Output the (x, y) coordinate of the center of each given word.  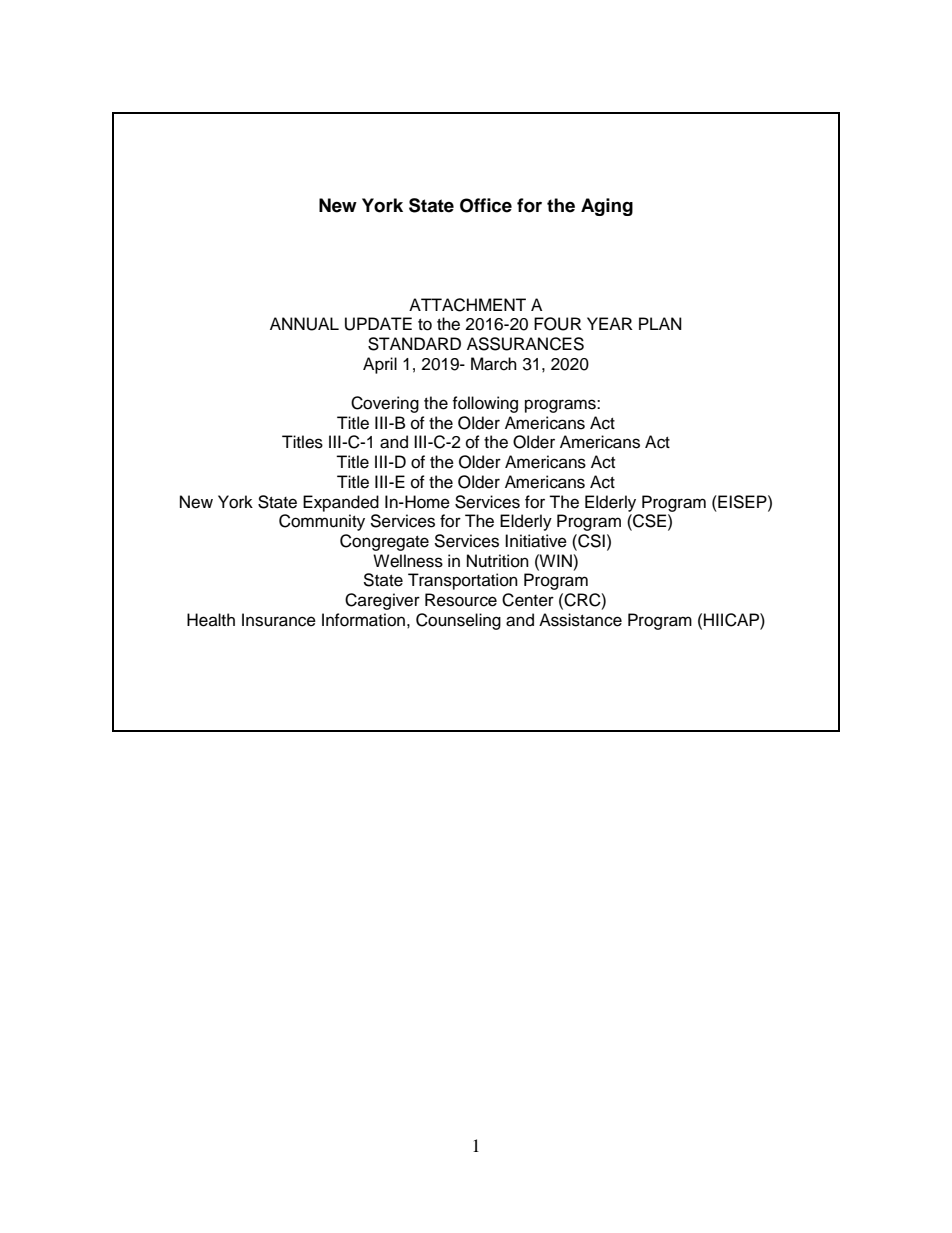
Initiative (536, 541)
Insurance (279, 620)
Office (486, 205)
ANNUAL (304, 324)
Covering (385, 404)
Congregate (384, 542)
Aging (607, 207)
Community (322, 522)
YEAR (610, 323)
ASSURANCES (525, 344)
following (485, 404)
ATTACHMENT (467, 305)
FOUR (558, 324)
